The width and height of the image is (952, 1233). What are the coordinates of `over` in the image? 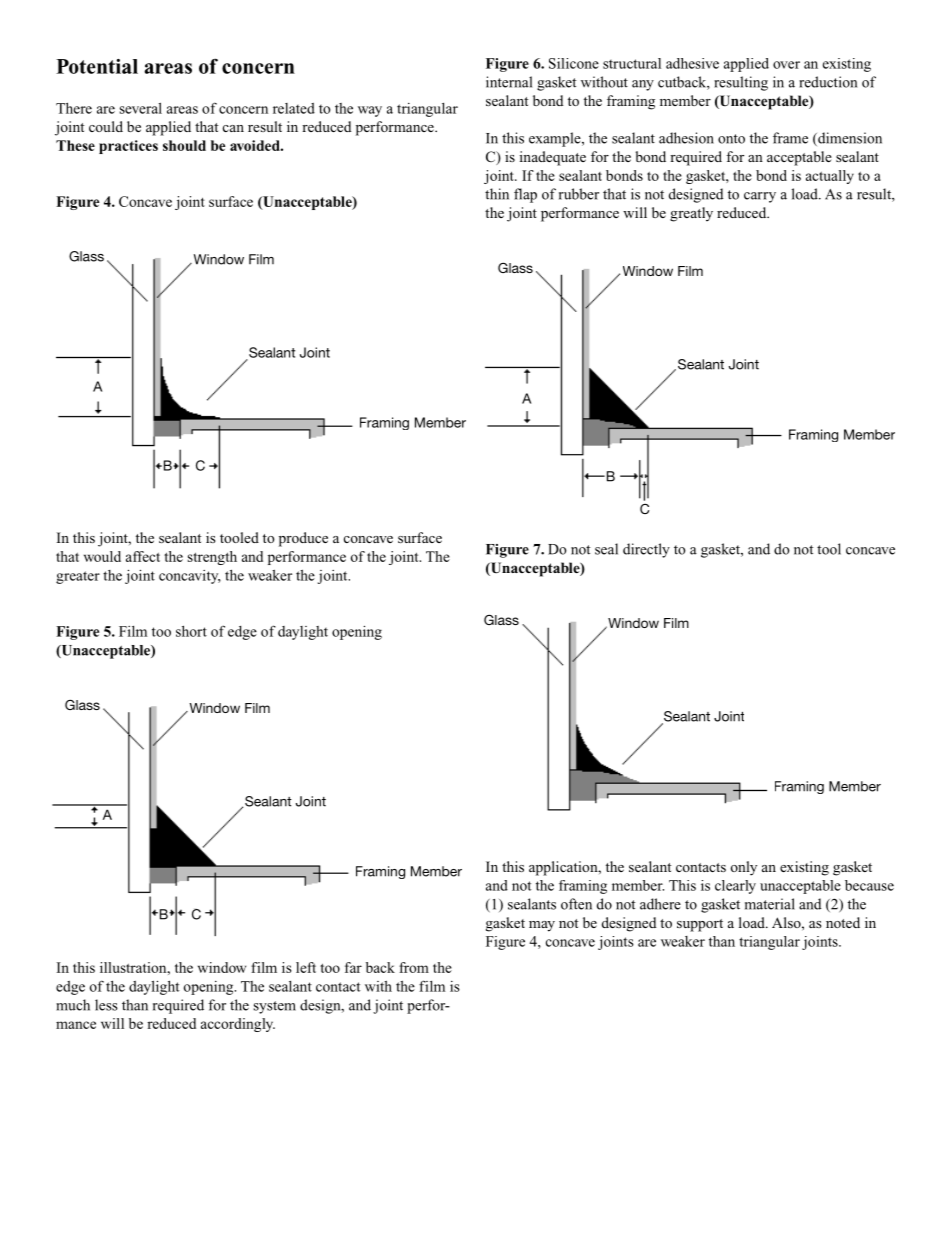 It's located at (786, 65).
